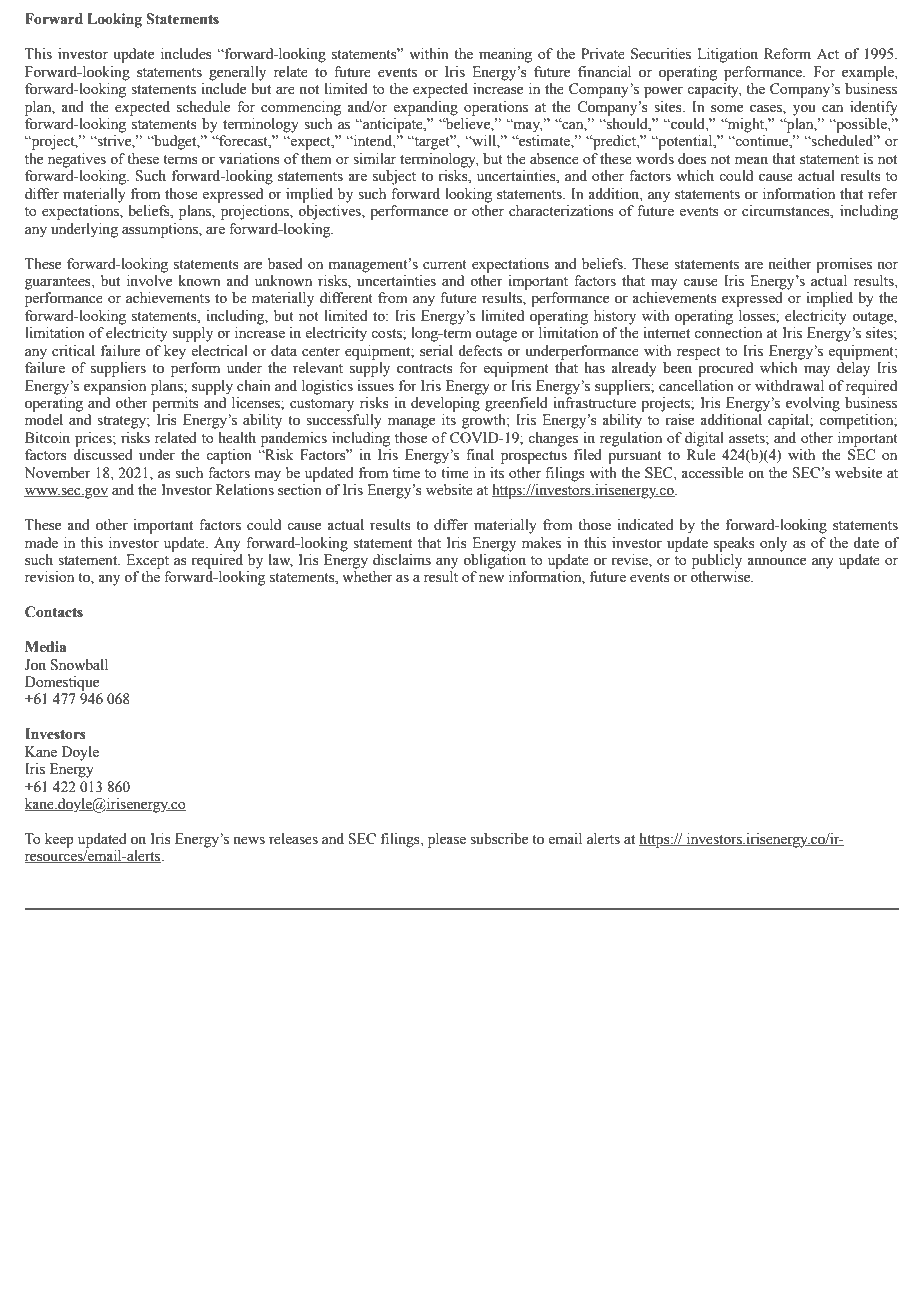 The height and width of the document is (1308, 924). Describe the element at coordinates (59, 840) in the document. I see `keep` at that location.
